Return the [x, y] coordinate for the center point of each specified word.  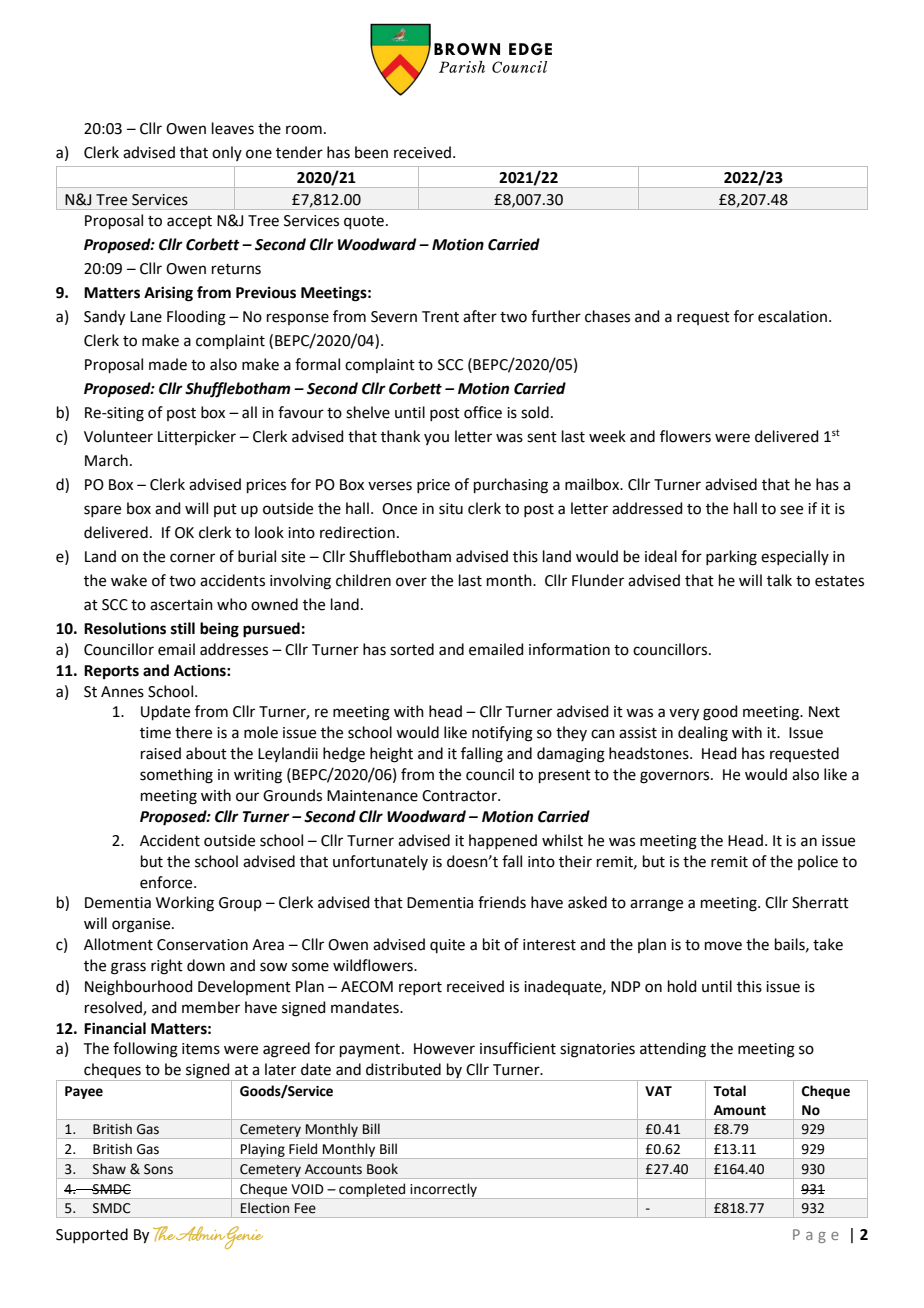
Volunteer [118, 436]
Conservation [202, 945]
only [227, 153]
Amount [740, 1110]
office [483, 412]
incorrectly [443, 1191]
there [193, 732]
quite [447, 946]
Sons [158, 1169]
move [723, 946]
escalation [792, 316]
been [371, 152]
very [684, 714]
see [791, 510]
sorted [412, 649]
